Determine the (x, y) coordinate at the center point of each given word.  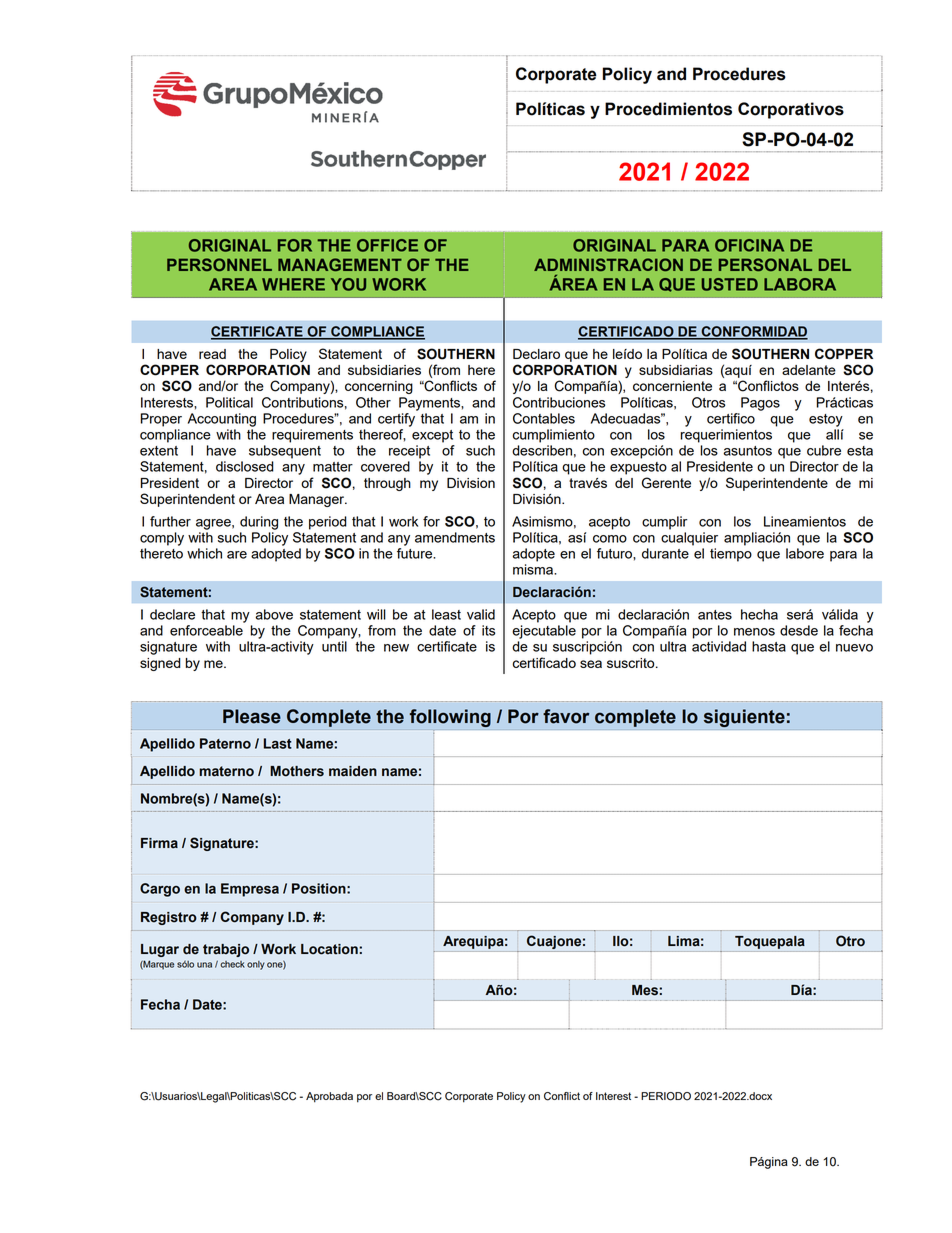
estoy (826, 420)
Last (278, 743)
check (232, 964)
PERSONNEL (219, 264)
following (450, 718)
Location (330, 949)
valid (481, 614)
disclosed (245, 466)
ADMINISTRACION (608, 264)
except (432, 436)
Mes (646, 990)
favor (566, 716)
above (274, 614)
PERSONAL (765, 264)
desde (799, 630)
